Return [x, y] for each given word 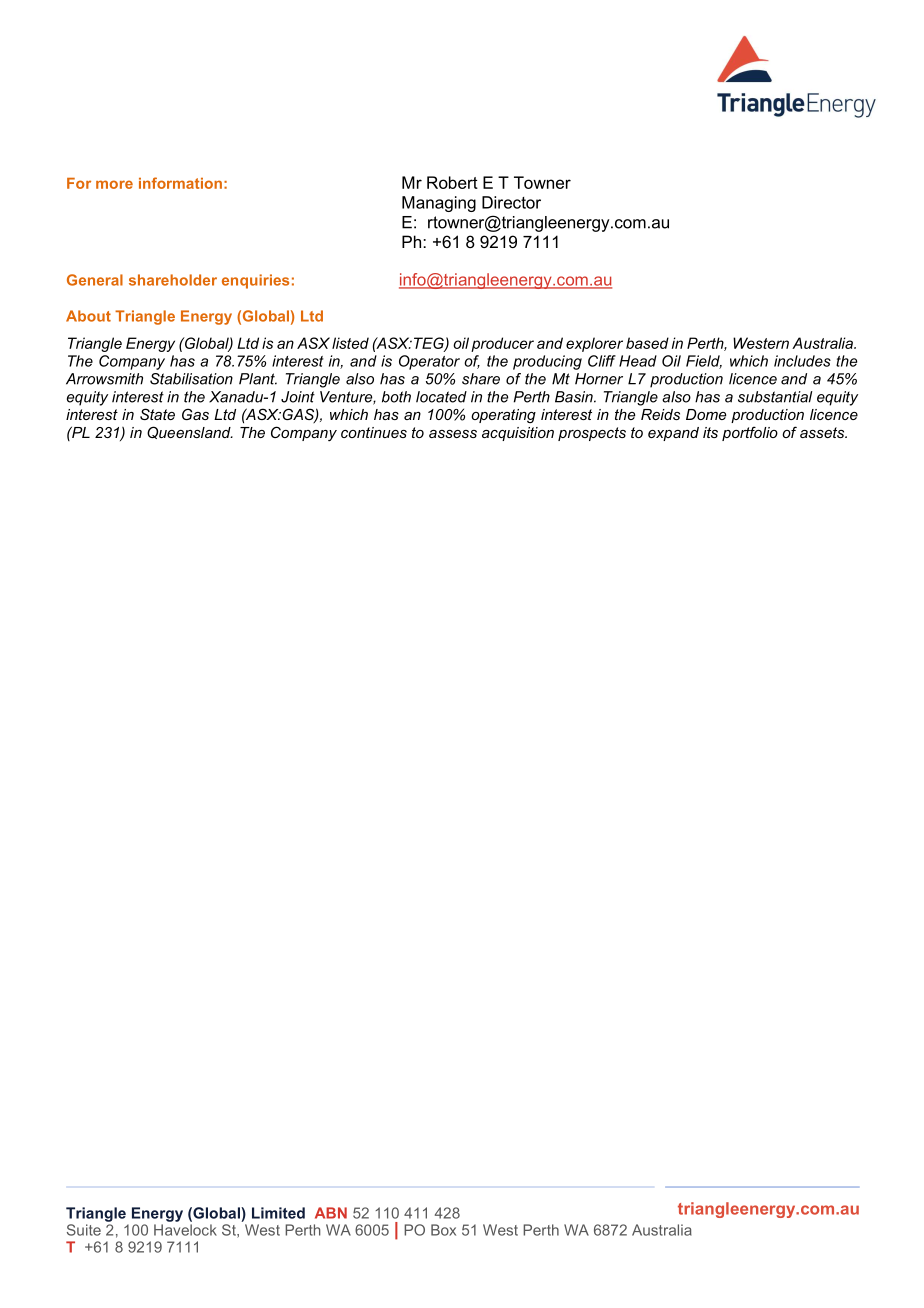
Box [443, 1230]
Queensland [190, 432]
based [647, 343]
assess [453, 434]
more [114, 184]
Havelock [185, 1230]
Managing [439, 204]
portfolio [750, 433]
